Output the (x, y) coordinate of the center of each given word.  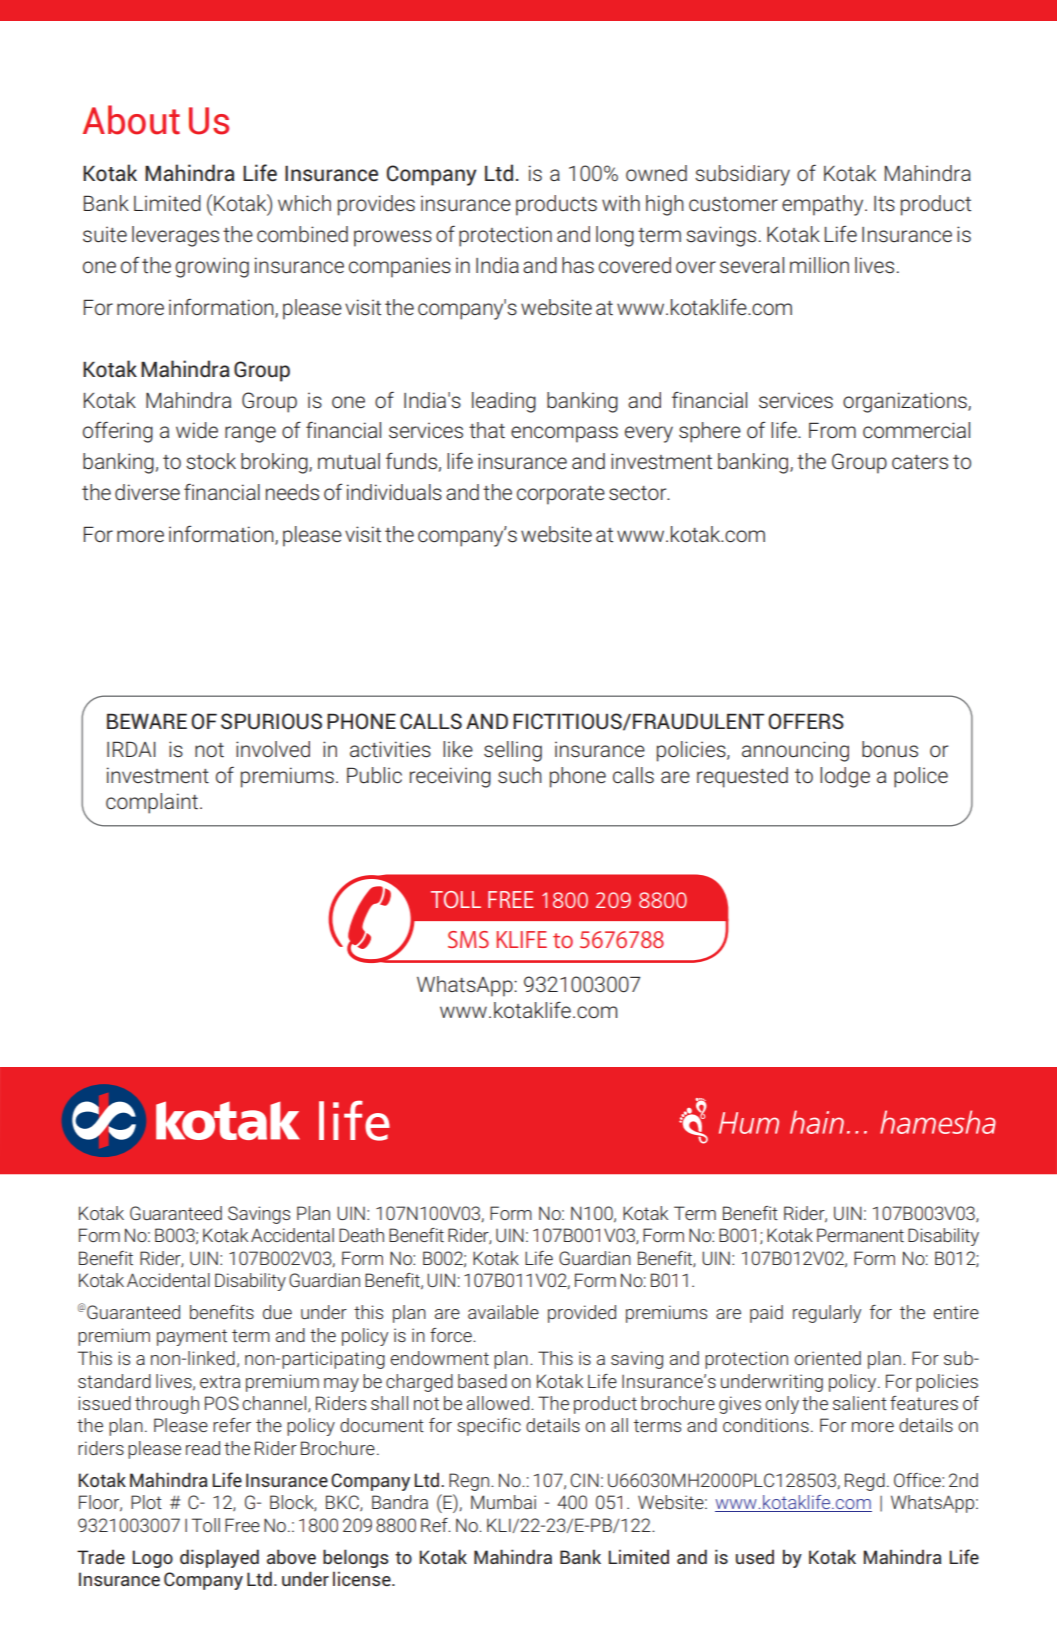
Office (918, 1480)
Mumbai (503, 1502)
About (131, 120)
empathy (824, 205)
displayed (219, 1558)
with (621, 203)
